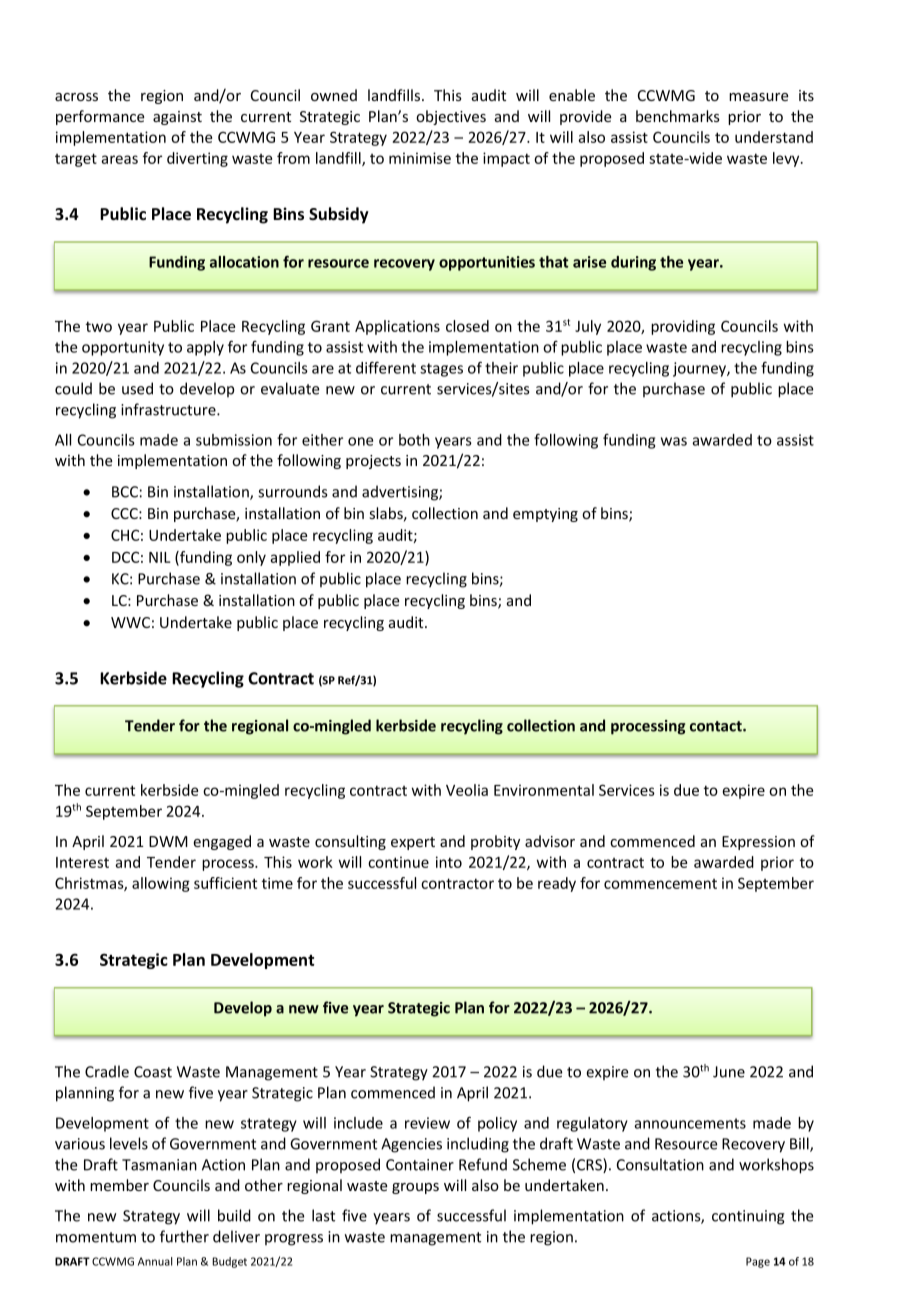  Describe the element at coordinates (449, 862) in the screenshot. I see `into` at that location.
